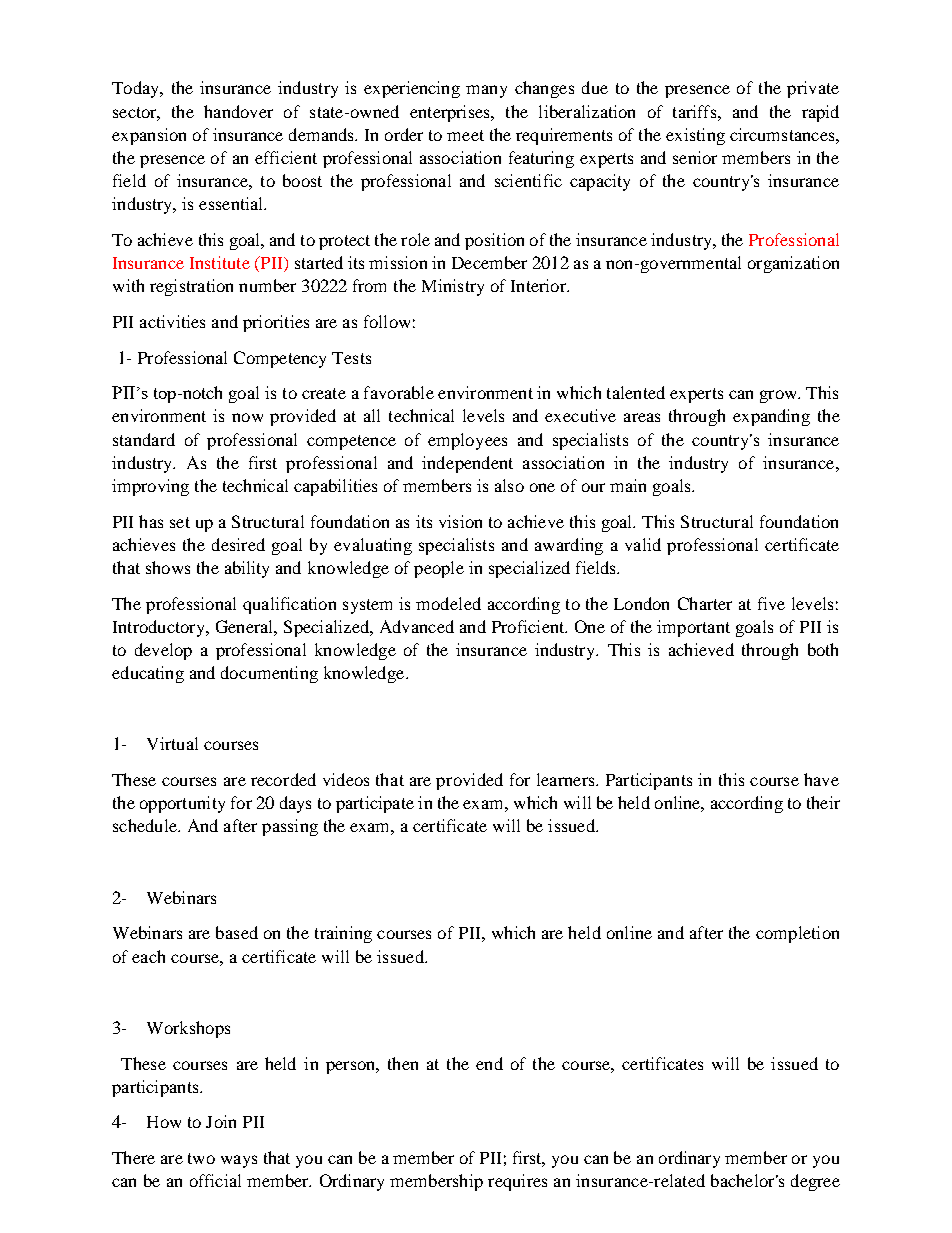 The width and height of the screenshot is (952, 1233). Describe the element at coordinates (465, 135) in the screenshot. I see `meet` at that location.
